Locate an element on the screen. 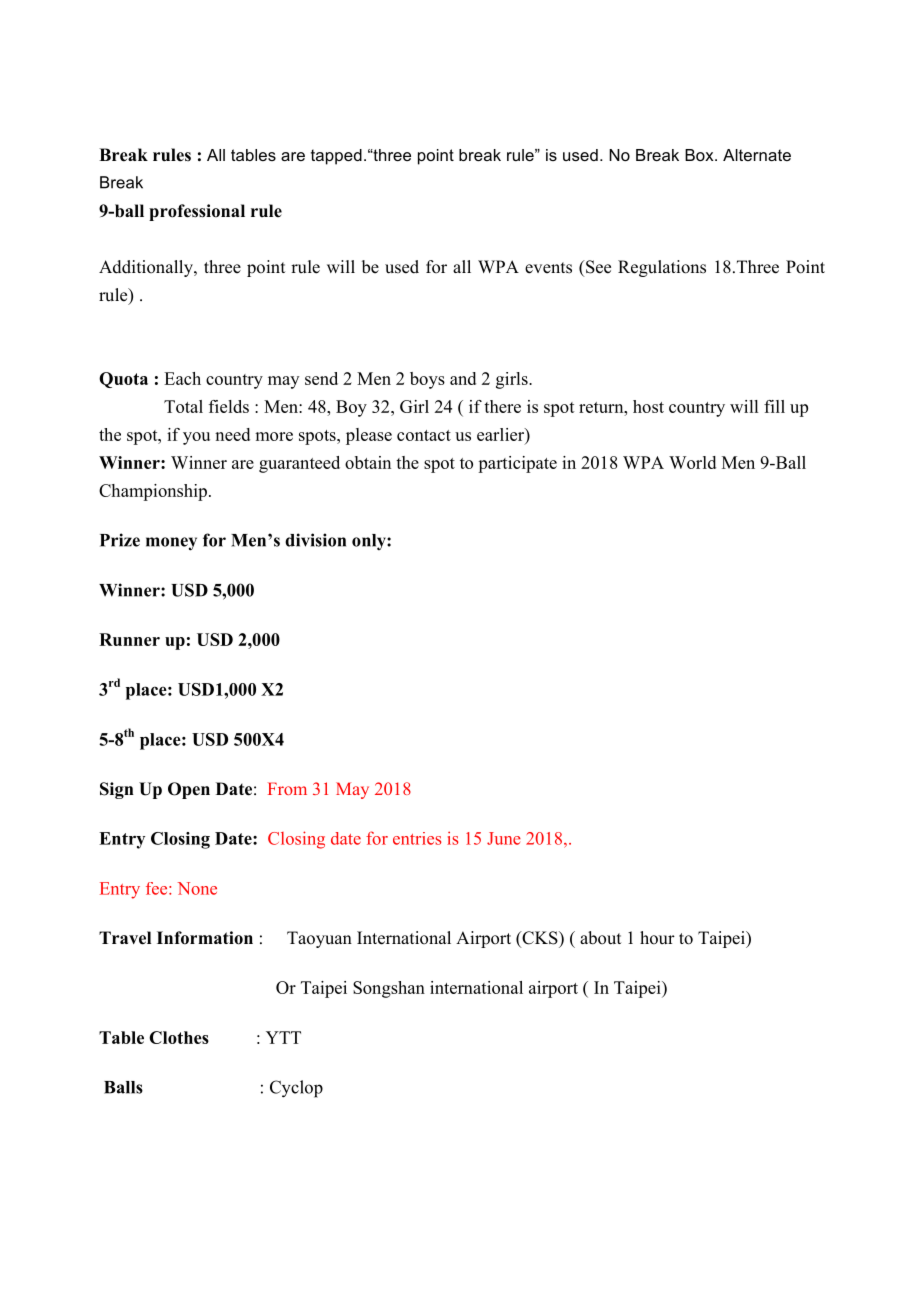 The height and width of the screenshot is (1308, 924). you is located at coordinates (196, 438).
